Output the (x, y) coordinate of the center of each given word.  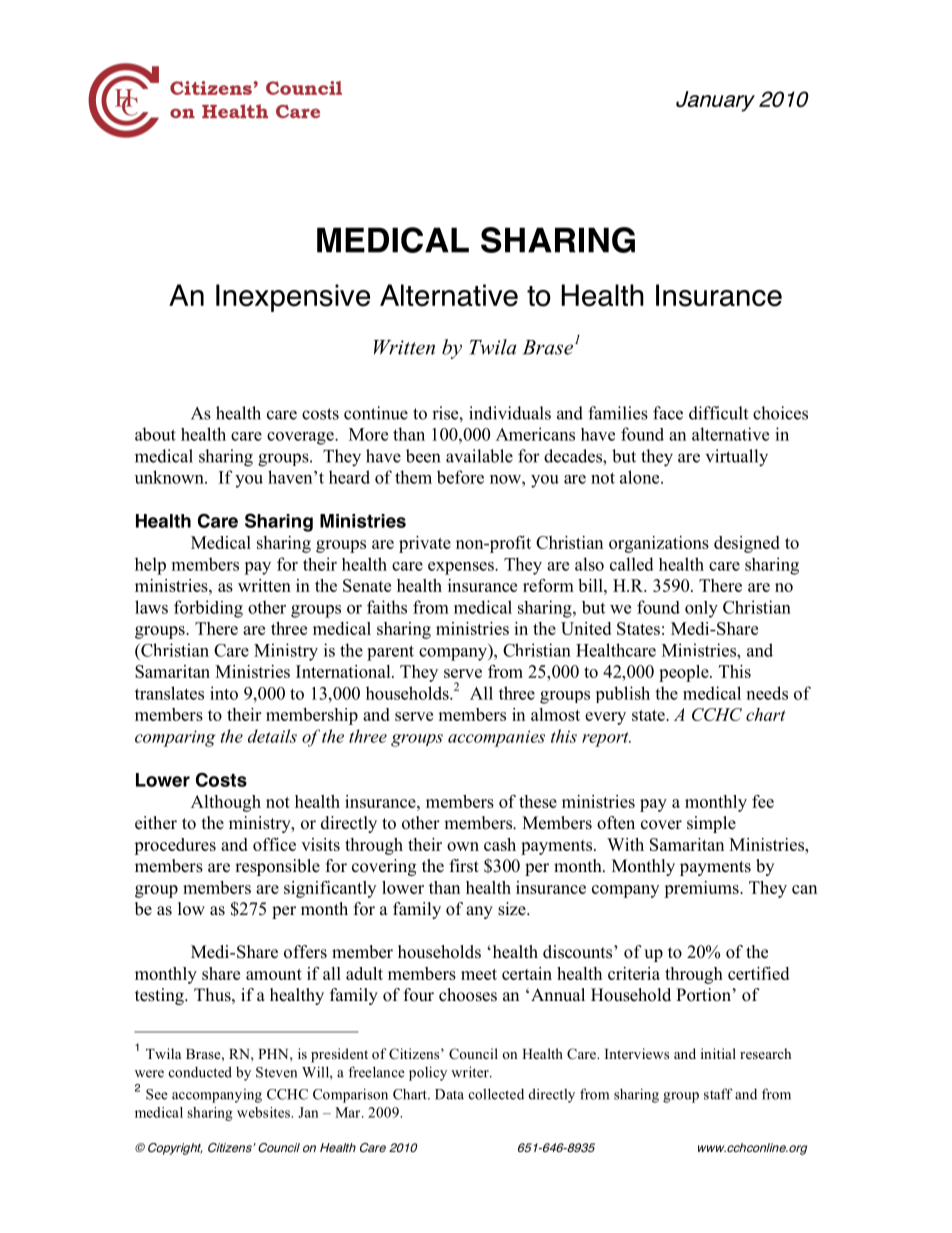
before (460, 477)
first (464, 866)
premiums (702, 889)
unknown (170, 477)
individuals (510, 413)
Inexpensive (293, 298)
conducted (200, 1072)
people (685, 673)
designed (747, 544)
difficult (718, 413)
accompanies (496, 738)
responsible (277, 867)
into (224, 693)
